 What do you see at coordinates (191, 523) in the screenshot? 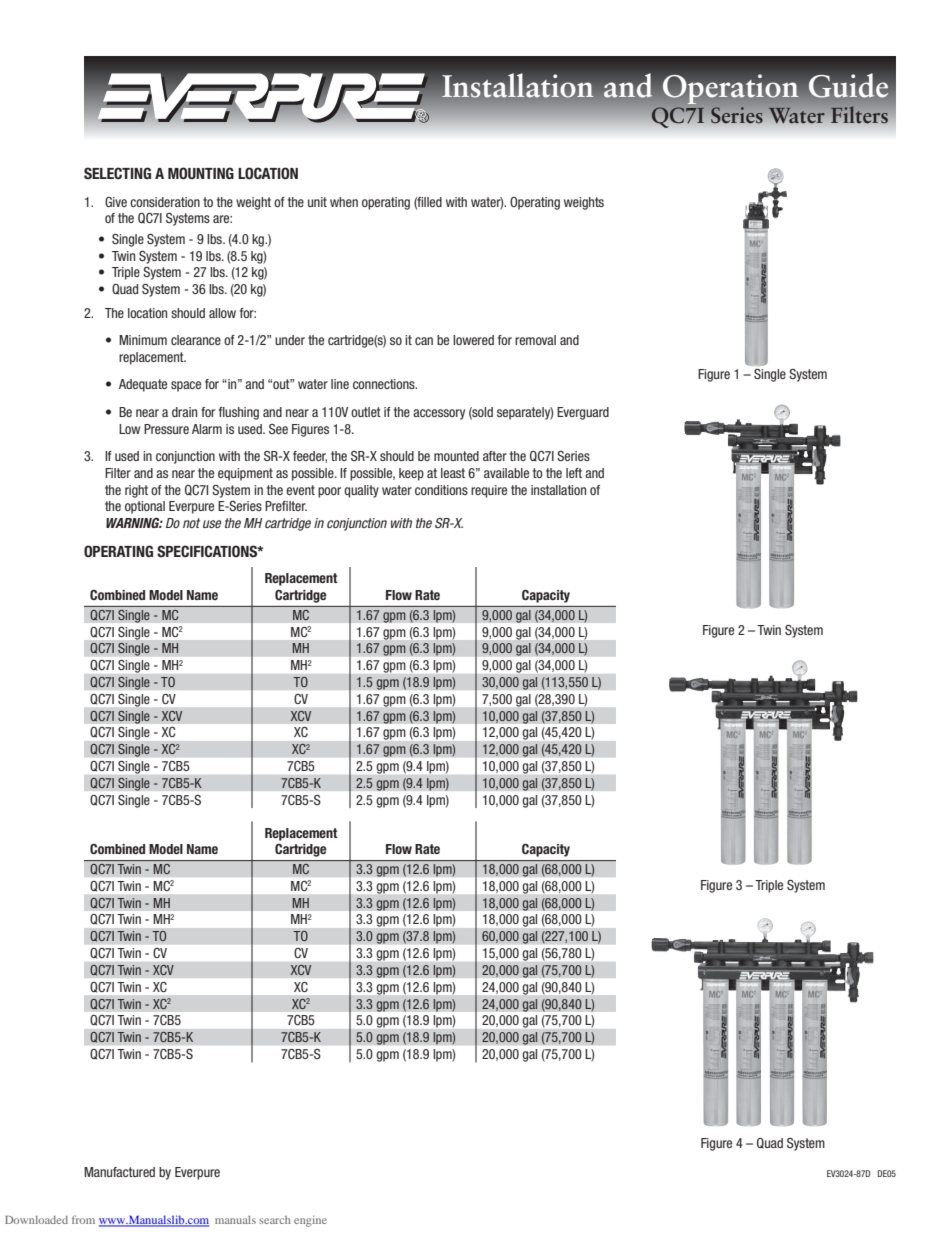
I see `not` at bounding box center [191, 523].
